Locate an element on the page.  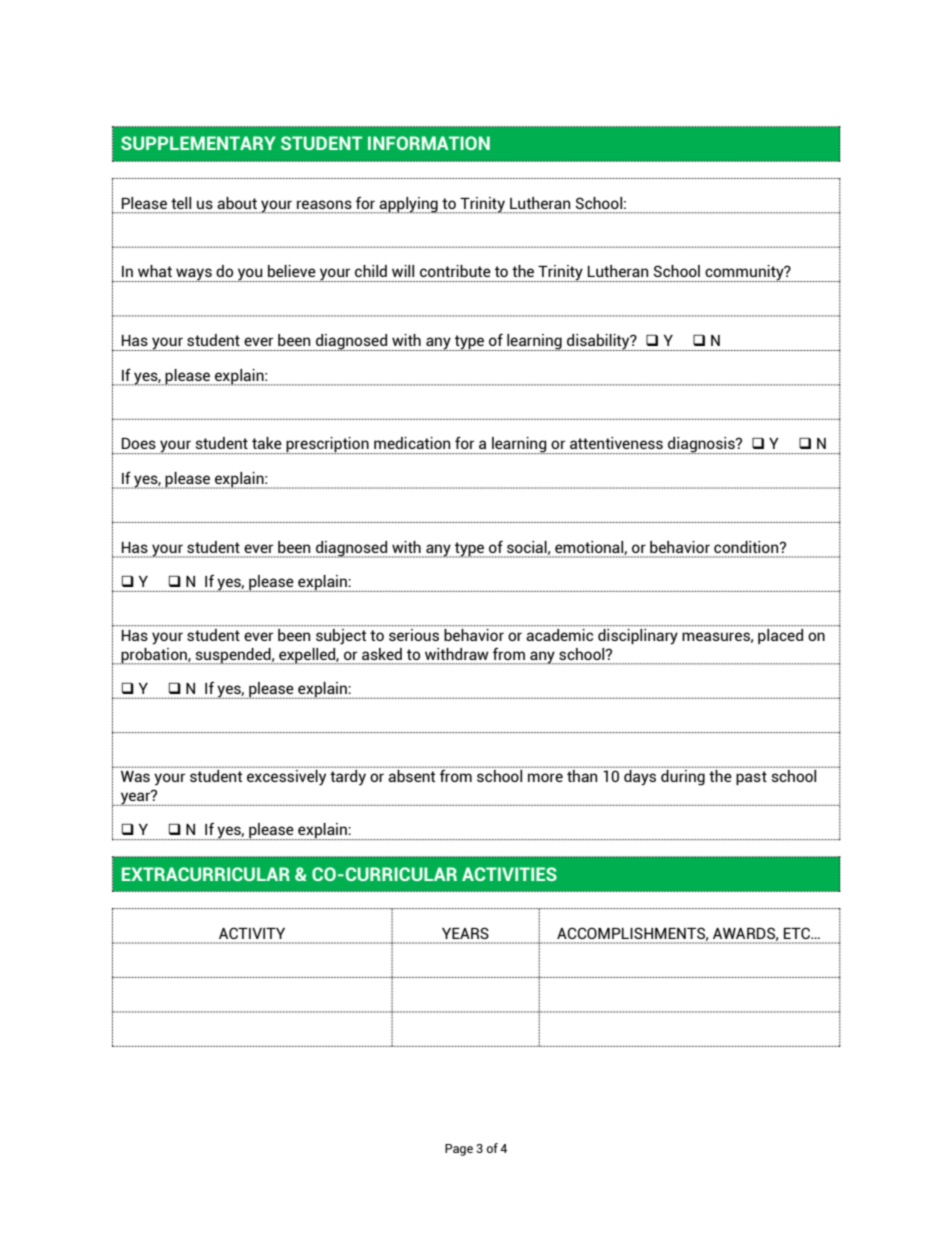
Page is located at coordinates (459, 1150).
